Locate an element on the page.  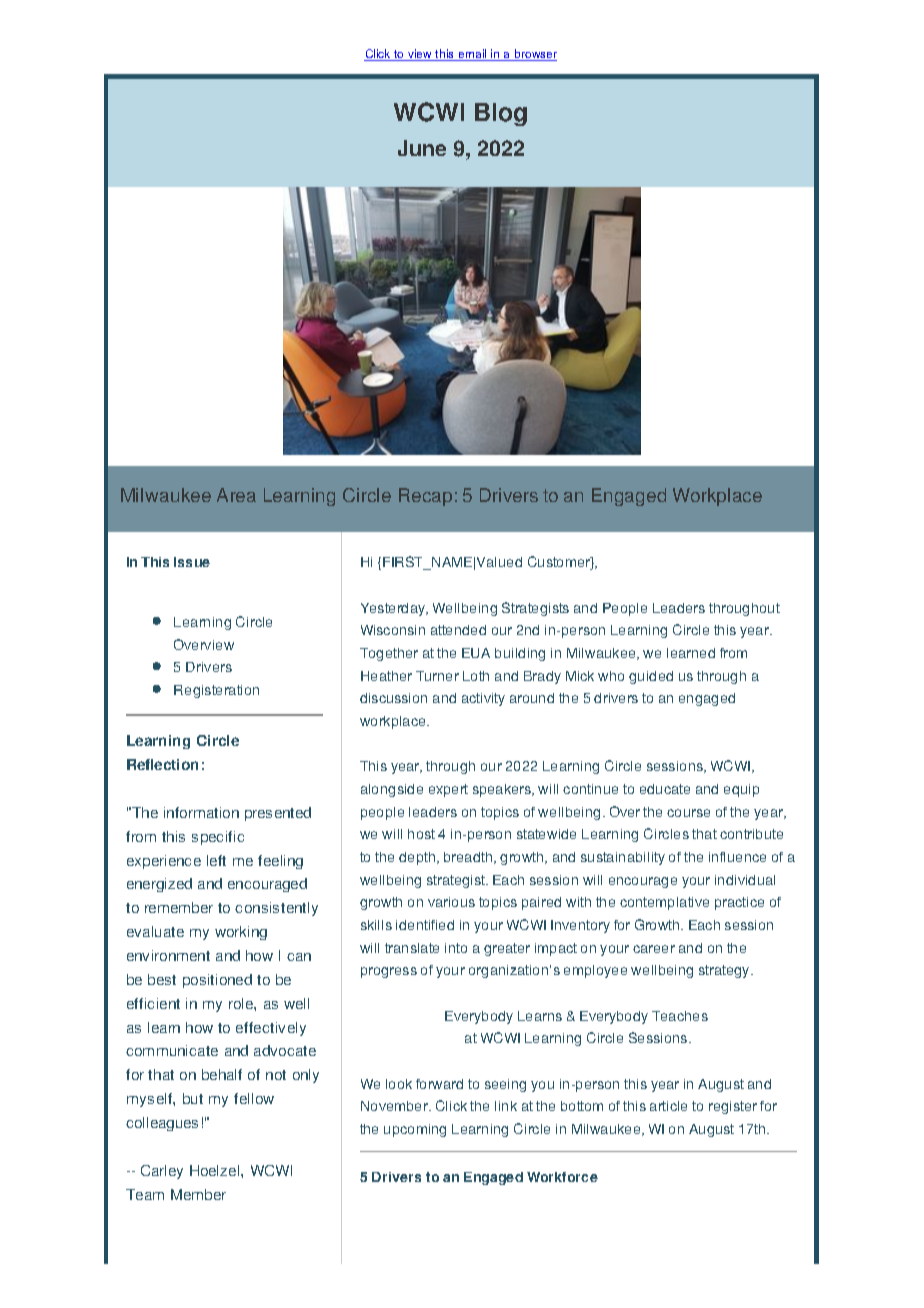
expert is located at coordinates (448, 790).
